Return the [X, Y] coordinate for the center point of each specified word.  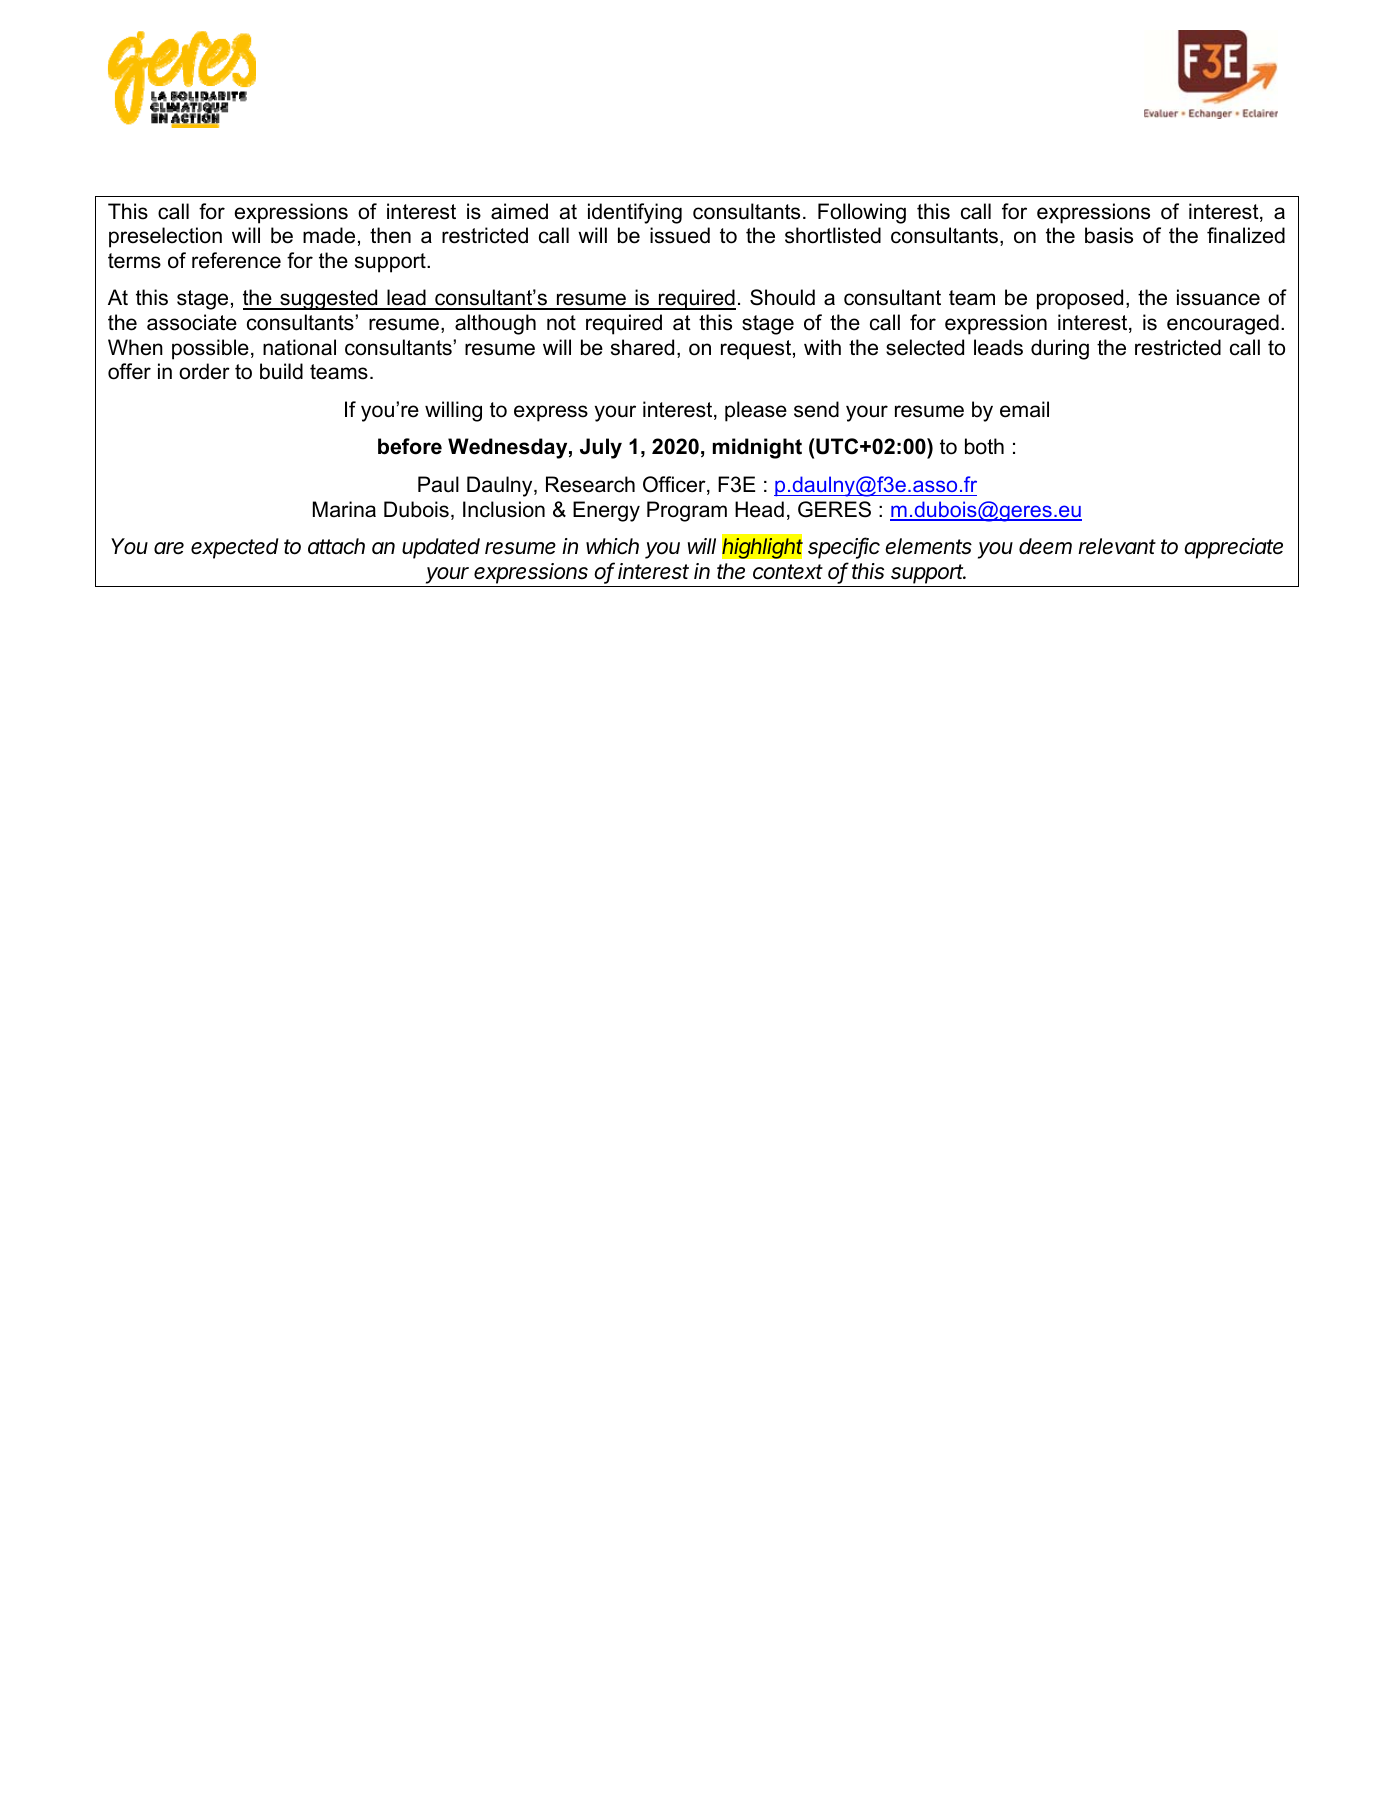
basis [1109, 235]
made [329, 235]
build [281, 371]
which [612, 546]
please [756, 411]
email [1024, 409]
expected [235, 548]
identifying [635, 213]
